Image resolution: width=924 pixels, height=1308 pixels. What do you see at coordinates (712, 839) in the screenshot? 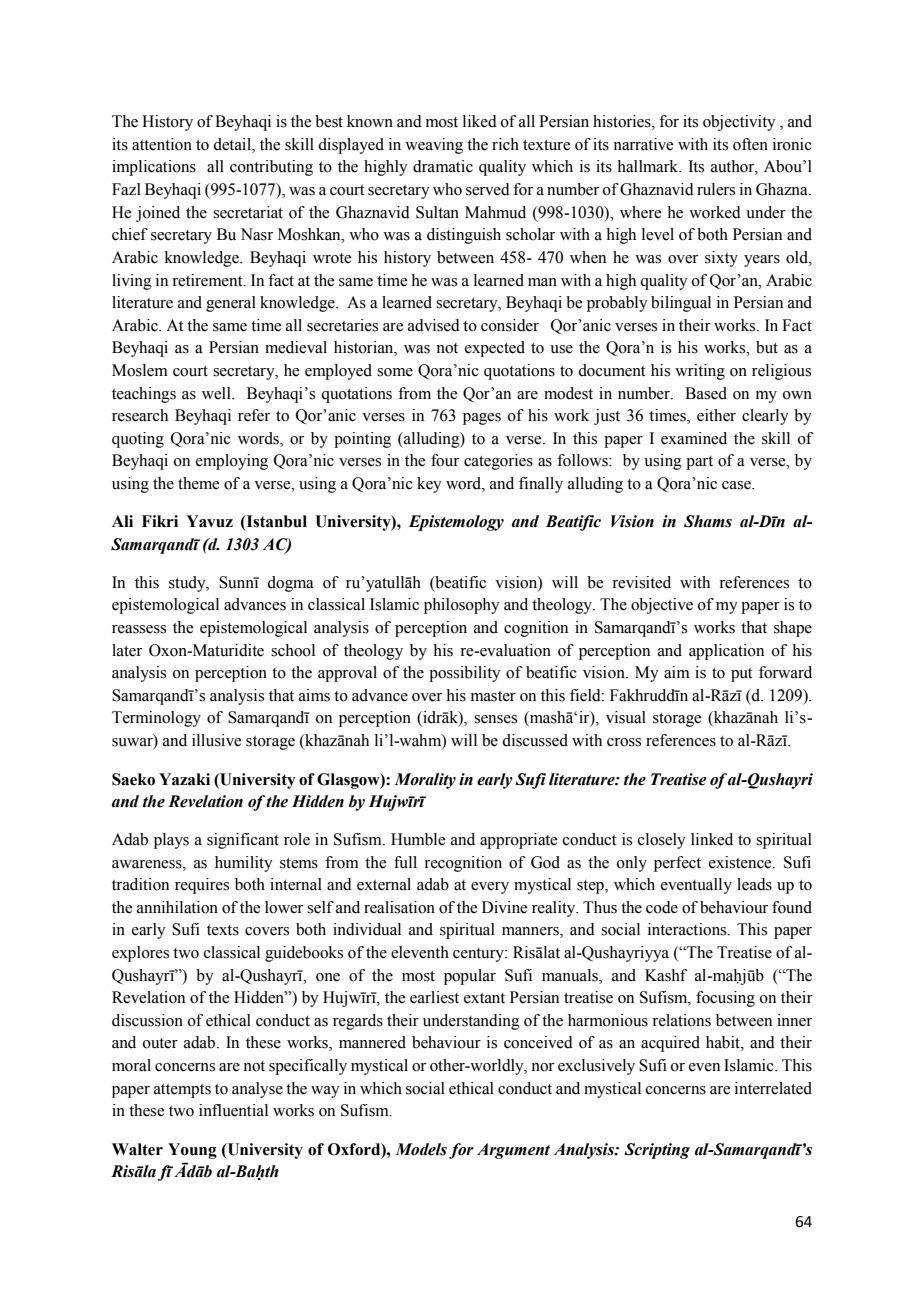
I see `linked` at bounding box center [712, 839].
